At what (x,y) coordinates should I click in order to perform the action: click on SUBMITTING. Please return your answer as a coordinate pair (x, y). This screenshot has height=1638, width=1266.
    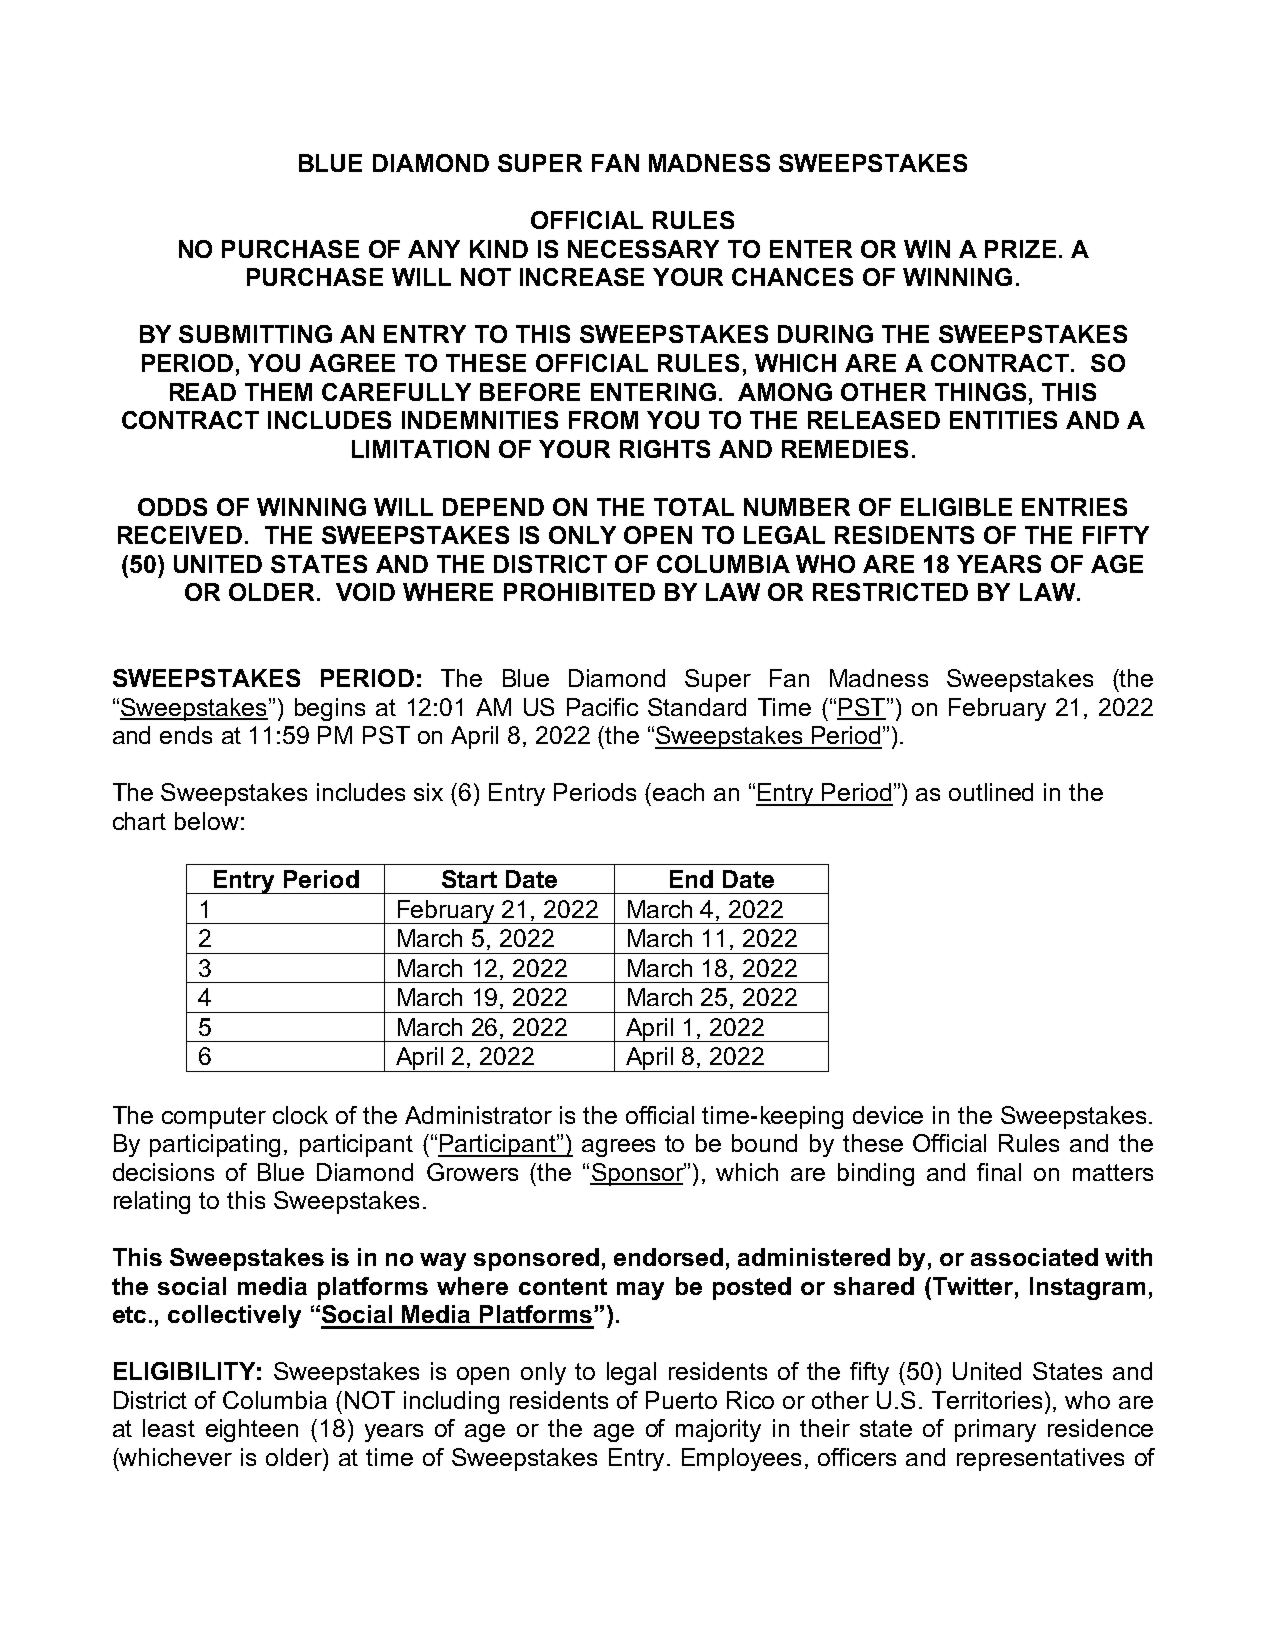
    Looking at the image, I should click on (255, 334).
